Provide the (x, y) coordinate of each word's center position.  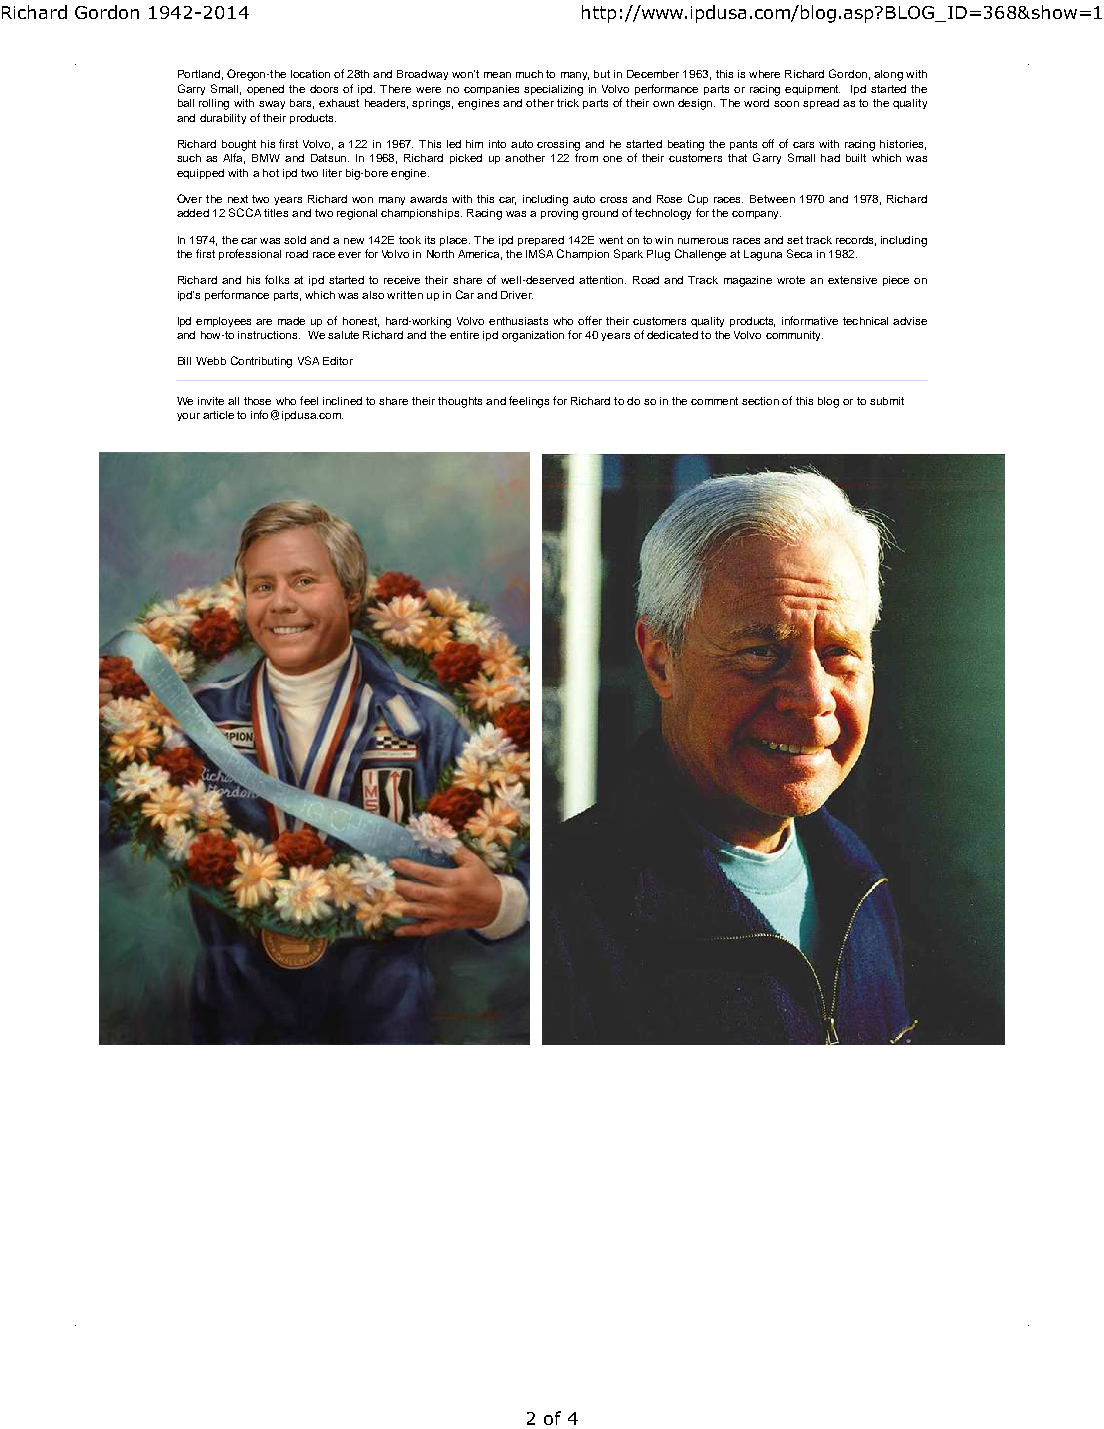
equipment (812, 90)
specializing (553, 90)
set (795, 240)
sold (295, 240)
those (257, 401)
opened (265, 90)
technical (865, 321)
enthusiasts (518, 321)
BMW (266, 158)
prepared (541, 241)
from (586, 157)
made (291, 321)
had (830, 158)
